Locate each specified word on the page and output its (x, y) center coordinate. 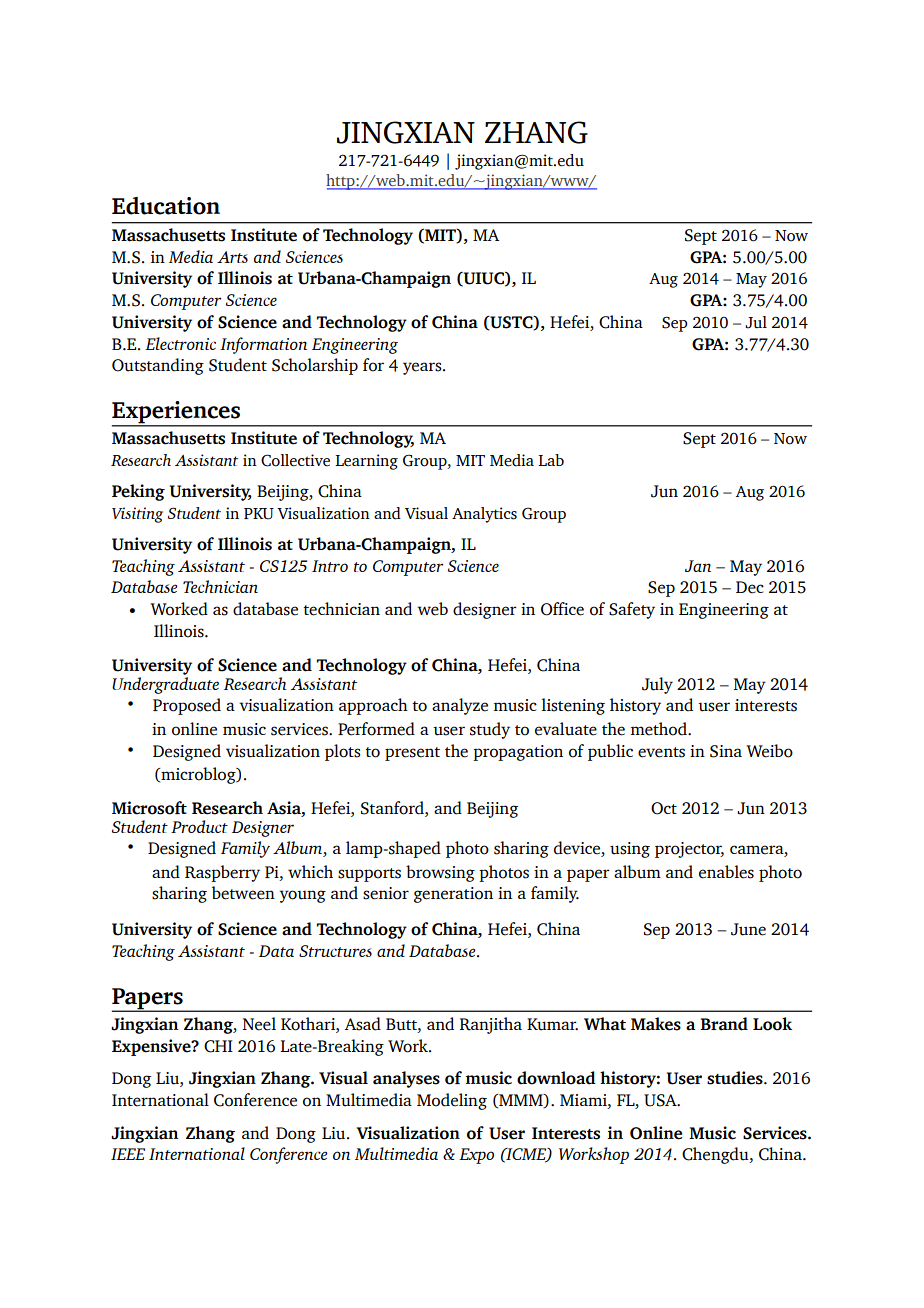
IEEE (128, 1154)
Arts (232, 257)
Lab (551, 460)
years (423, 368)
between (243, 893)
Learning (366, 462)
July (657, 685)
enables (726, 872)
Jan (698, 566)
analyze (460, 706)
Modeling (452, 1101)
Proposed (187, 706)
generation (453, 895)
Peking (138, 492)
